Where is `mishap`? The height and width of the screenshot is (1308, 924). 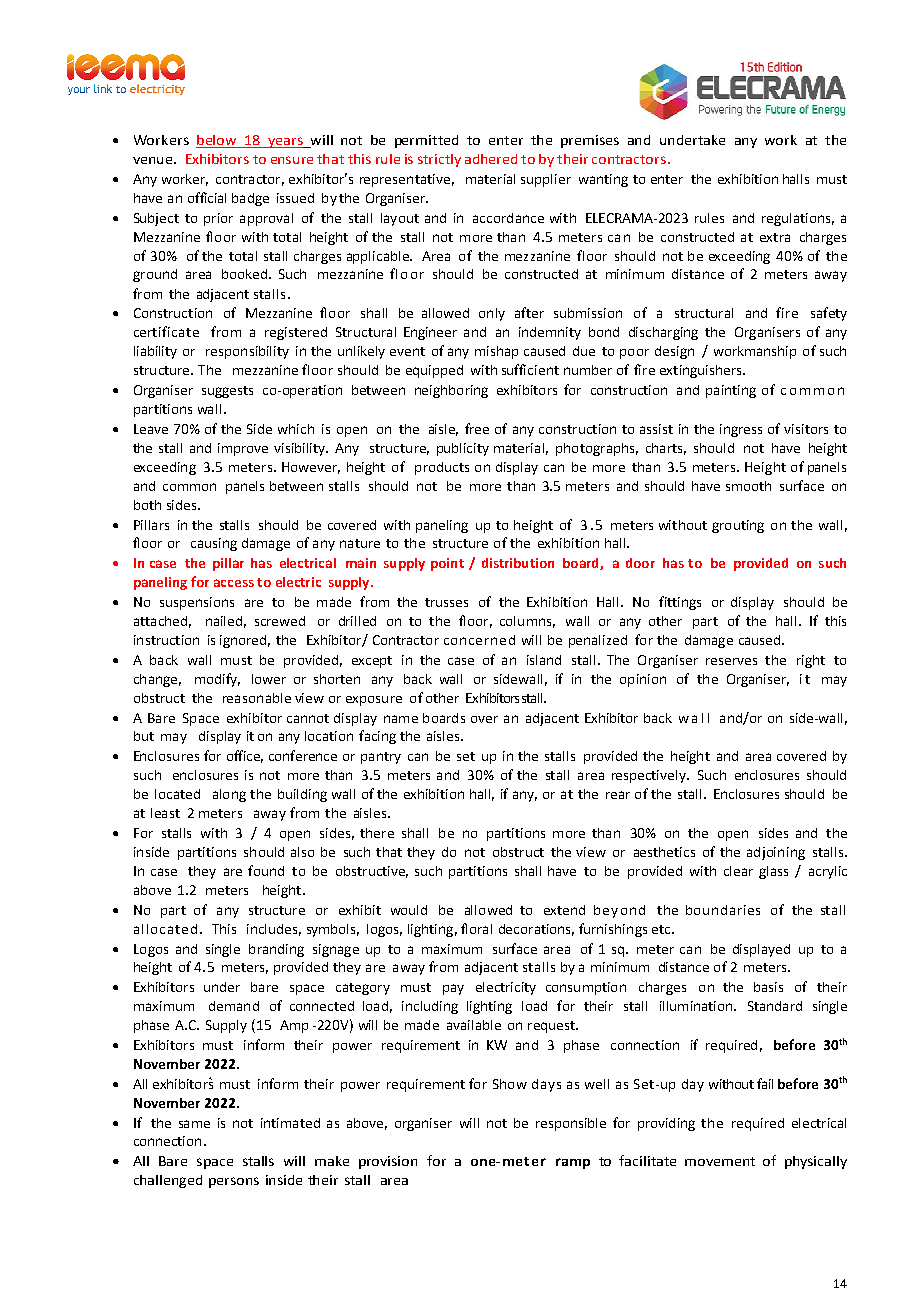
mishap is located at coordinates (496, 352).
